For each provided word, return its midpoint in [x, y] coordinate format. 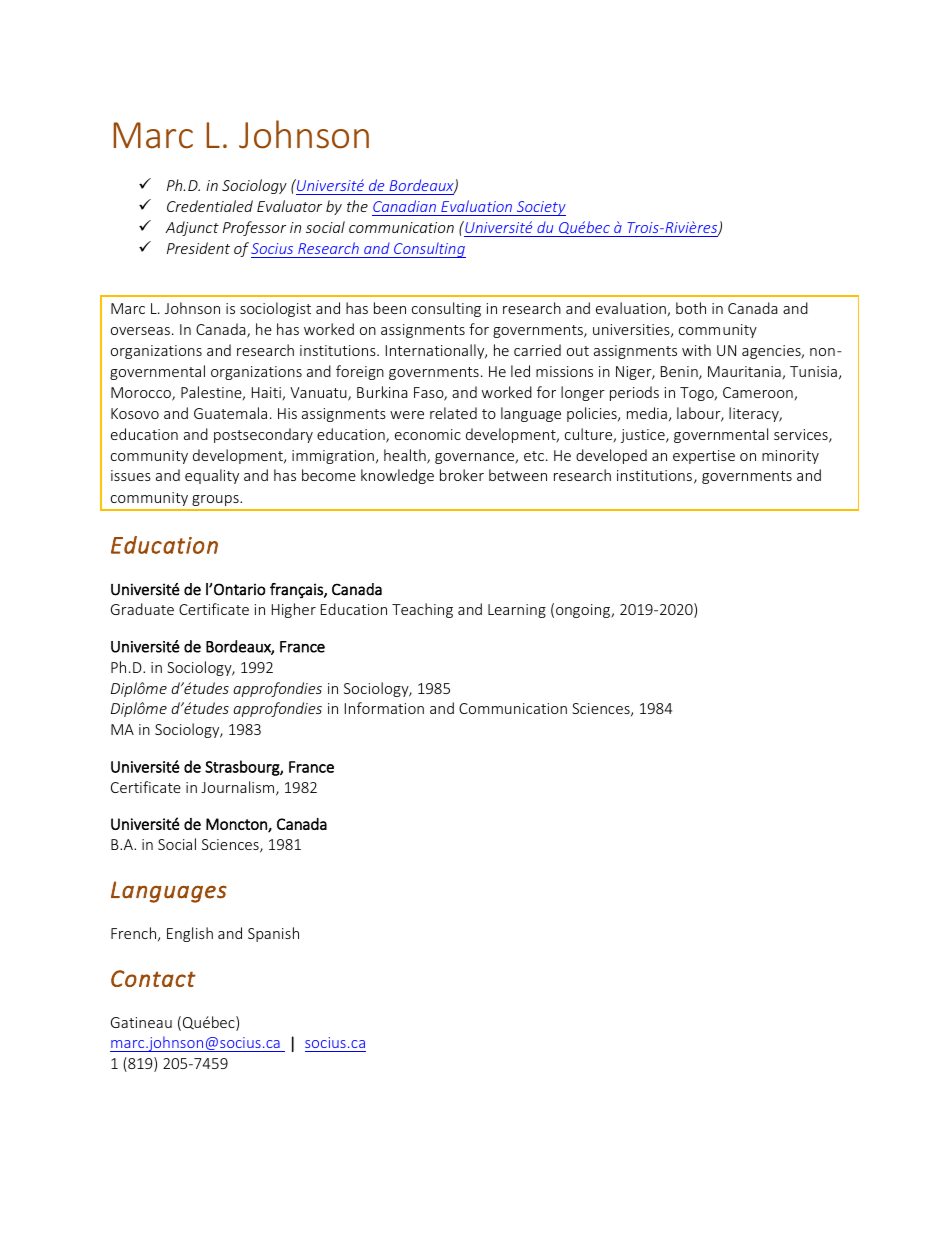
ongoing [584, 611]
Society [540, 208]
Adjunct [192, 228]
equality [212, 476]
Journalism [239, 788]
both [691, 308]
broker [462, 475]
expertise [704, 457]
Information [384, 708]
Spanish [273, 934]
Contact [153, 978]
